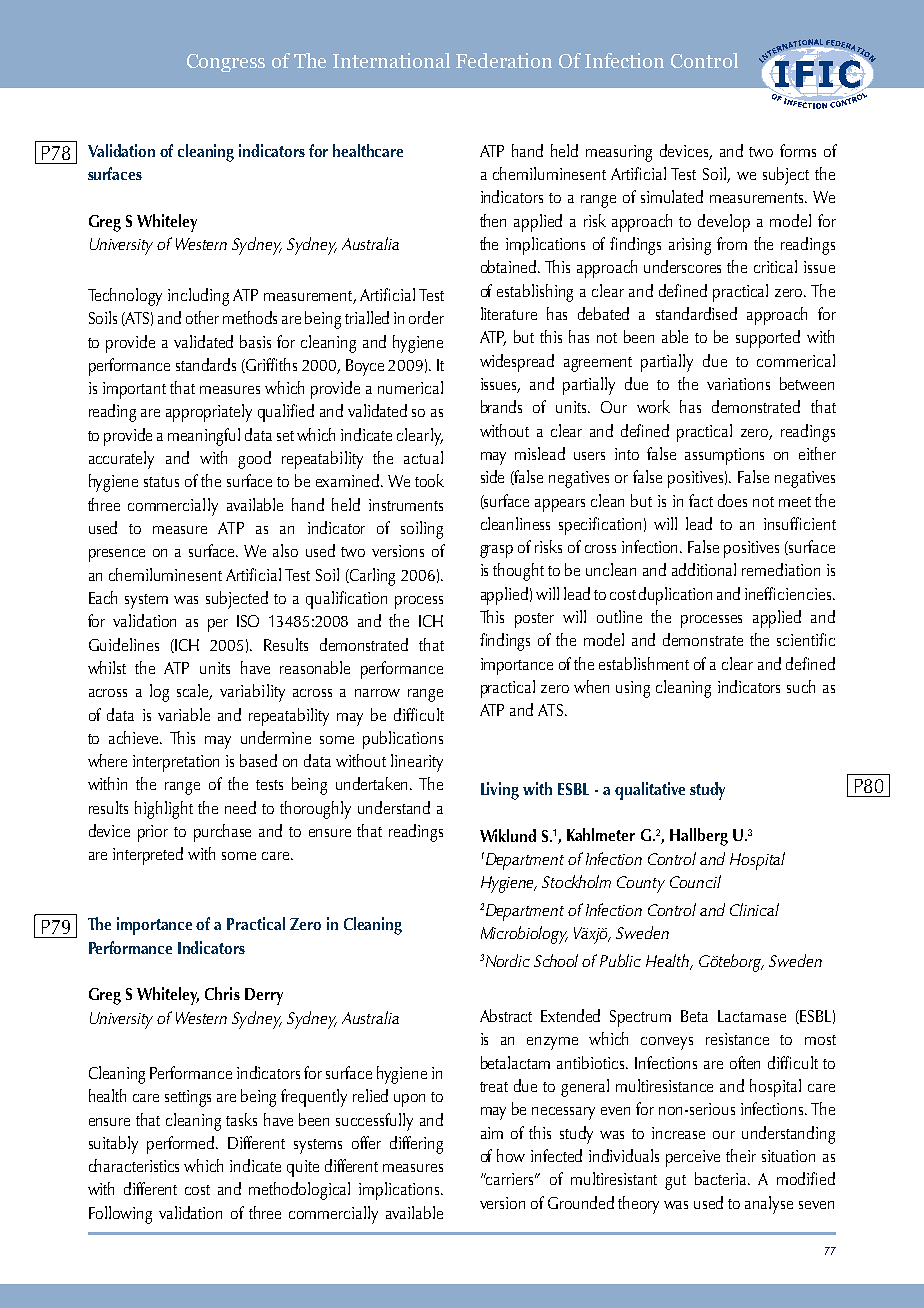  What do you see at coordinates (724, 456) in the image?
I see `assumptions` at bounding box center [724, 456].
